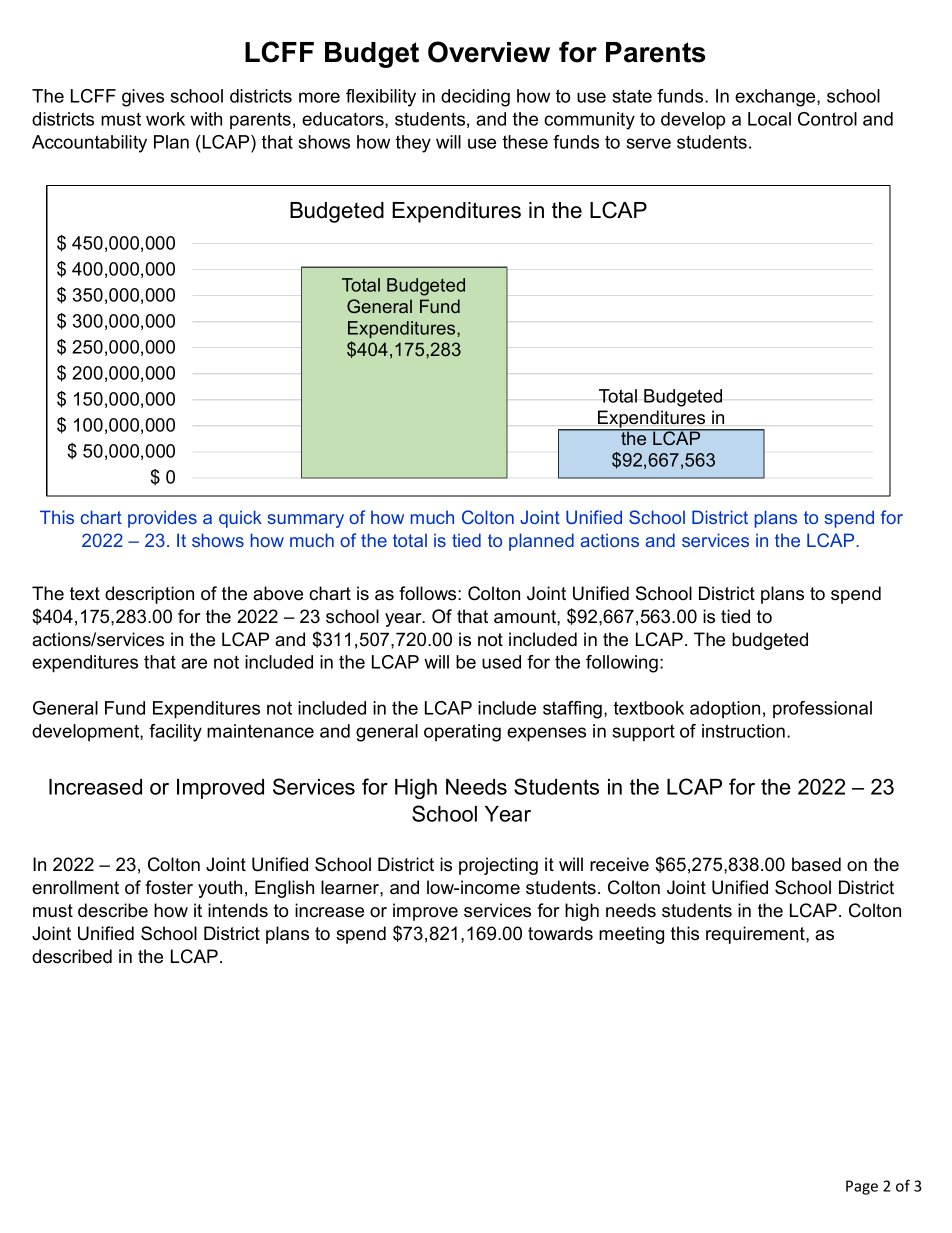 Image resolution: width=952 pixels, height=1233 pixels. Describe the element at coordinates (175, 733) in the document. I see `facility` at that location.
